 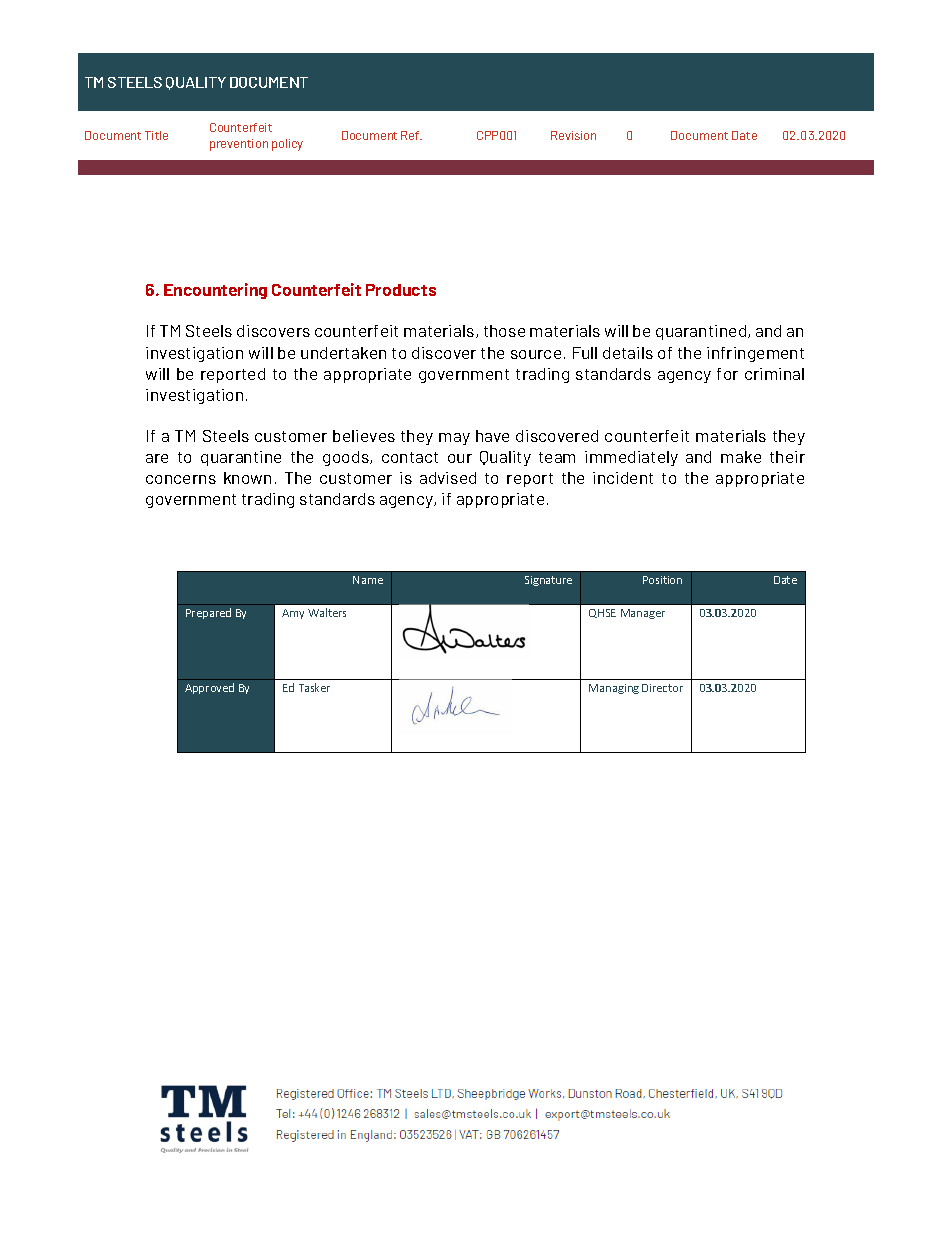 What do you see at coordinates (411, 135) in the image?
I see `Ref` at bounding box center [411, 135].
